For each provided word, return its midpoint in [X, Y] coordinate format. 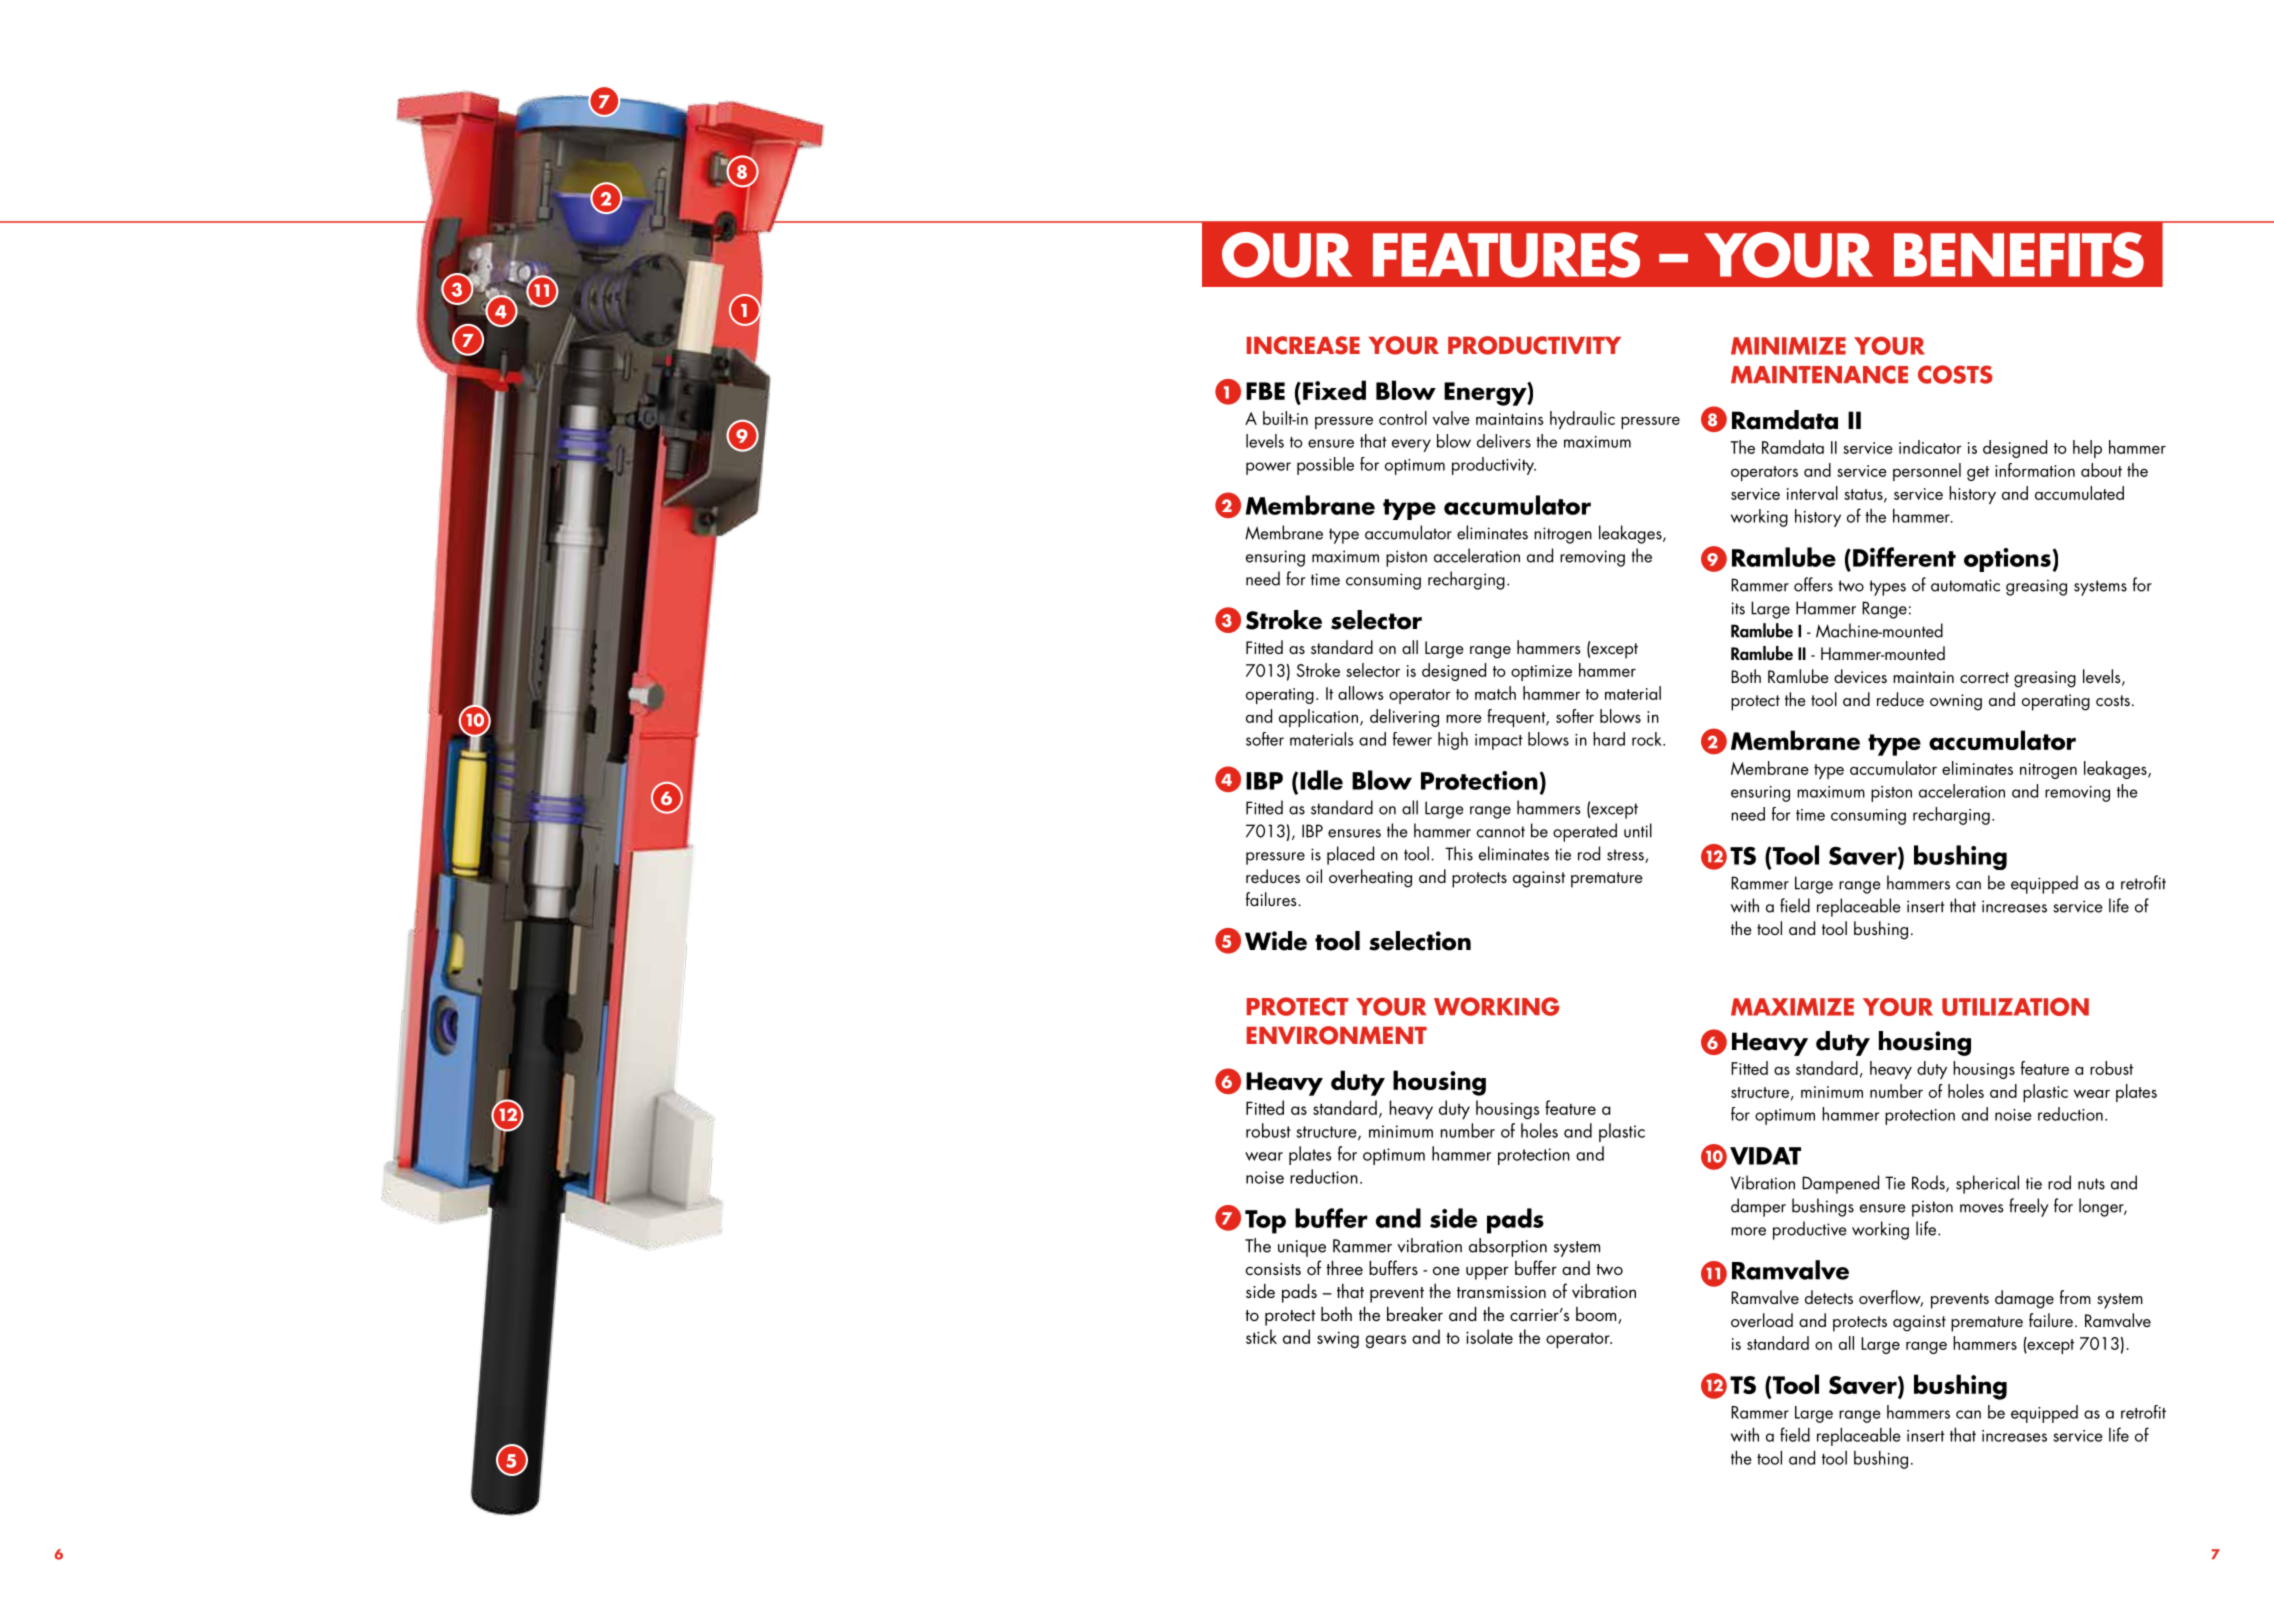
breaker [1415, 1314]
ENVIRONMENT [1337, 1035]
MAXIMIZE [1792, 1007]
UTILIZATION [2015, 1006]
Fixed [1334, 390]
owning [1956, 702]
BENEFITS [2019, 255]
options [2007, 560]
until [1638, 830]
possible [1325, 466]
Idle [1321, 780]
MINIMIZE [1788, 346]
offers [1813, 584]
